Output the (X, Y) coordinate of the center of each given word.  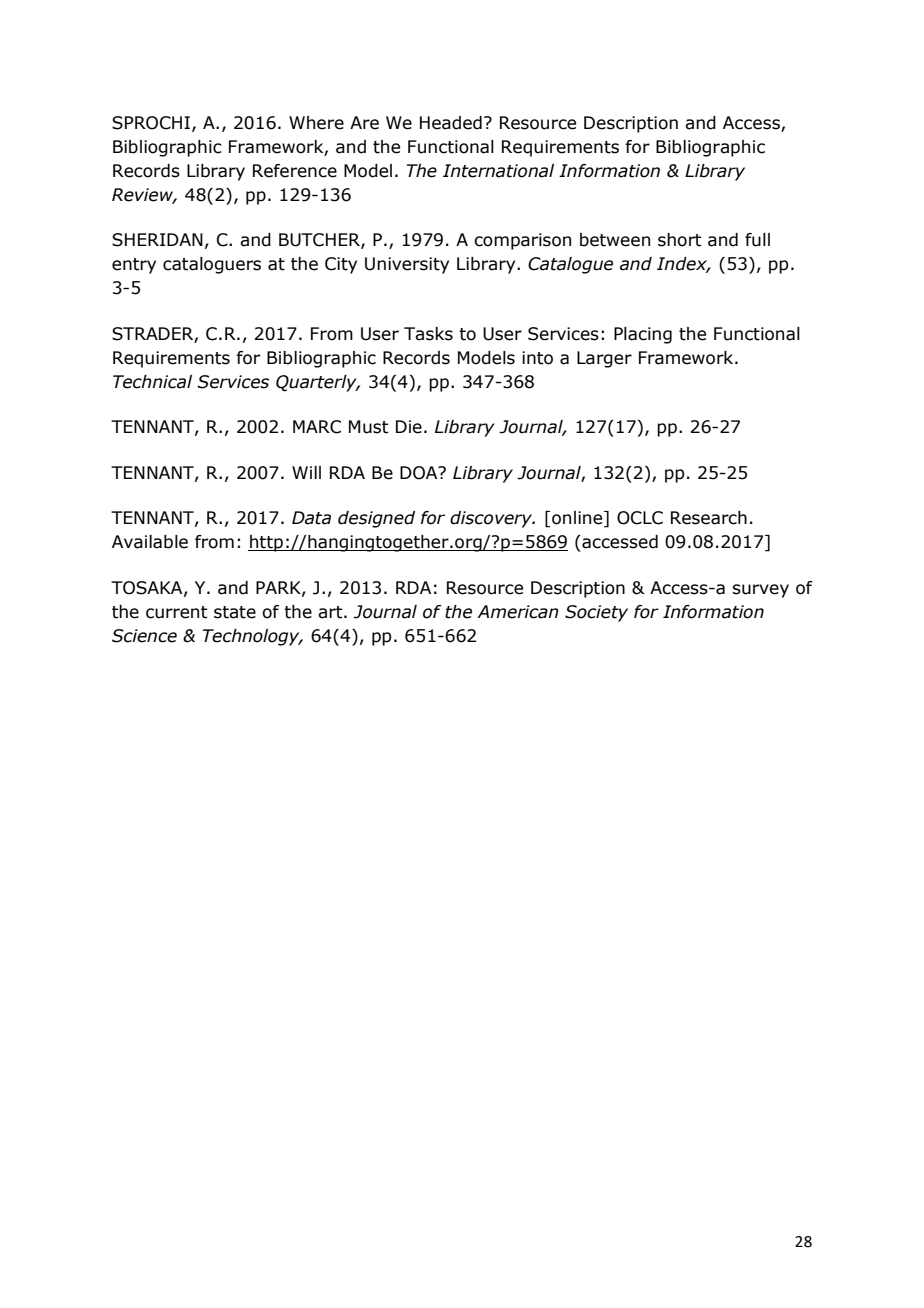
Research (709, 518)
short (680, 240)
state (235, 612)
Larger (604, 359)
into (537, 358)
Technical (152, 382)
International (498, 171)
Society (596, 613)
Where (316, 123)
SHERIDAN (157, 240)
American (518, 612)
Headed (451, 123)
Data (311, 518)
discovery (492, 519)
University (407, 265)
